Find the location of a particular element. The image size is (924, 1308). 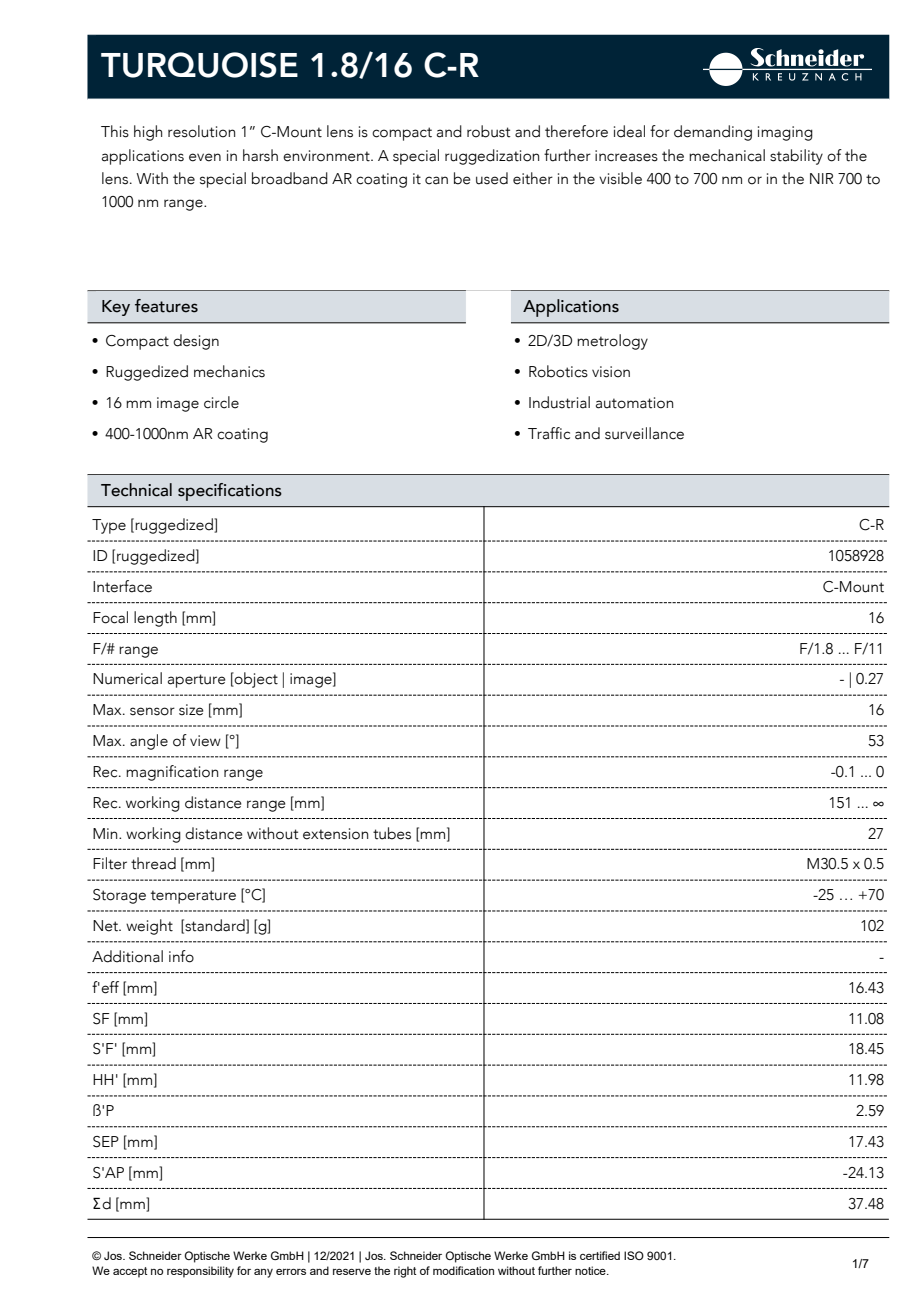

ISO is located at coordinates (634, 1255).
